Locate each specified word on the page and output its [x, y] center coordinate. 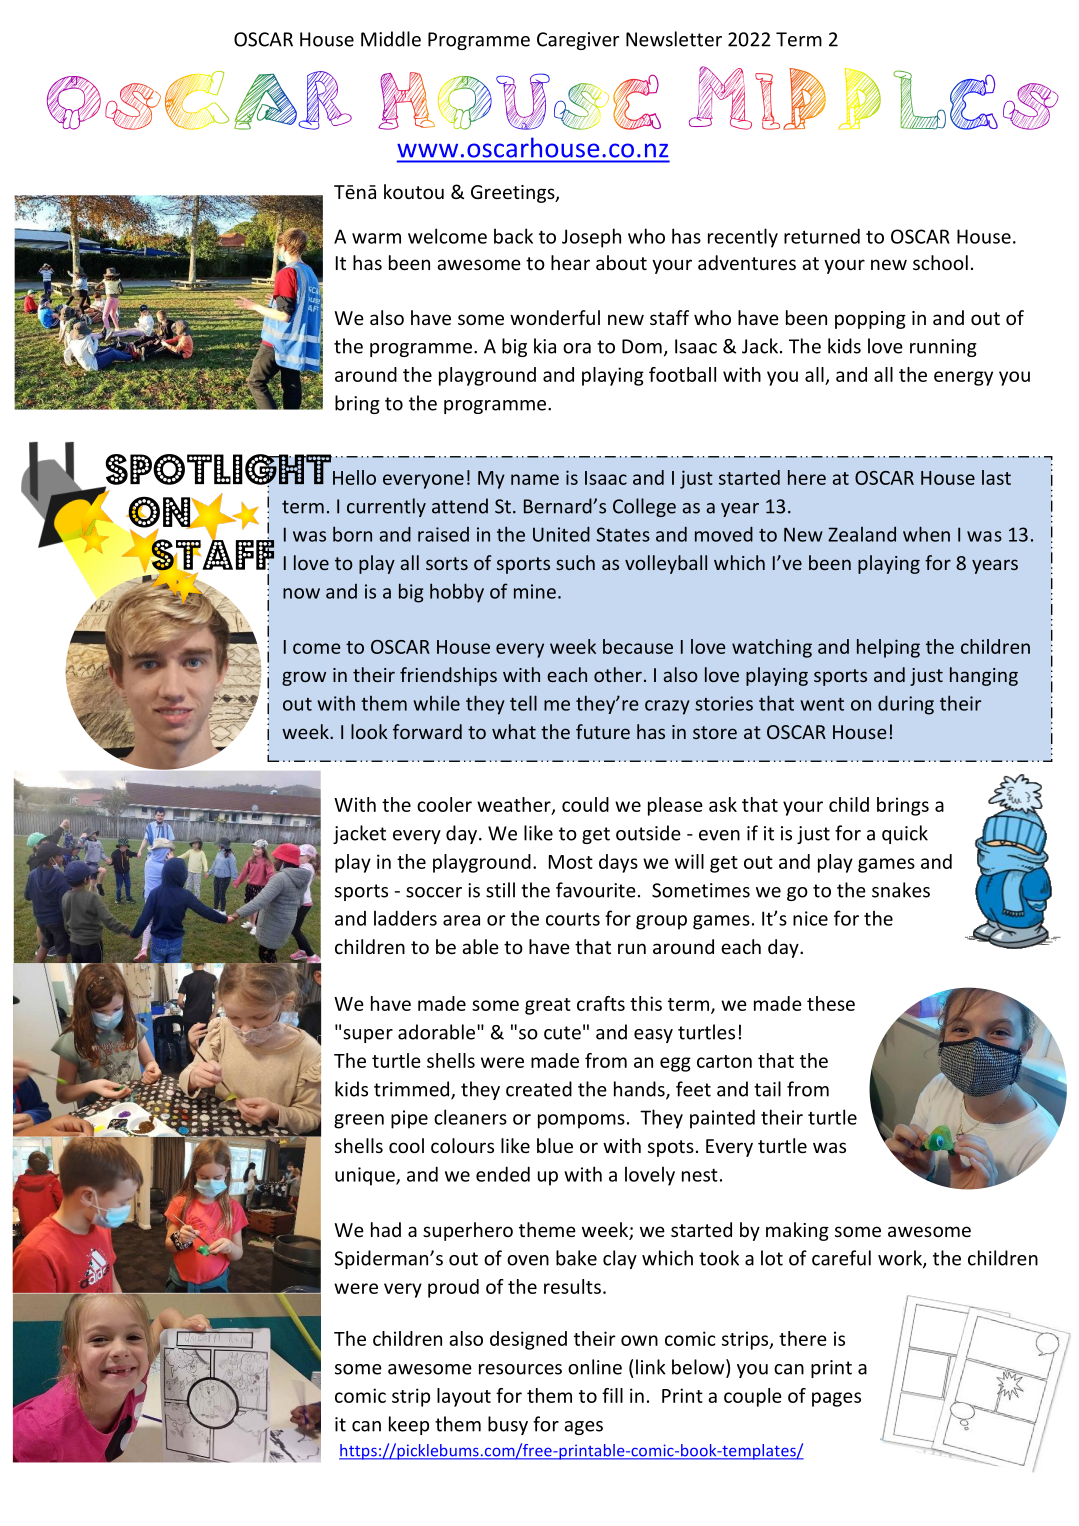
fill [612, 1395]
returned [822, 236]
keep [409, 1425]
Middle [391, 39]
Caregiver [578, 41]
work [901, 1259]
